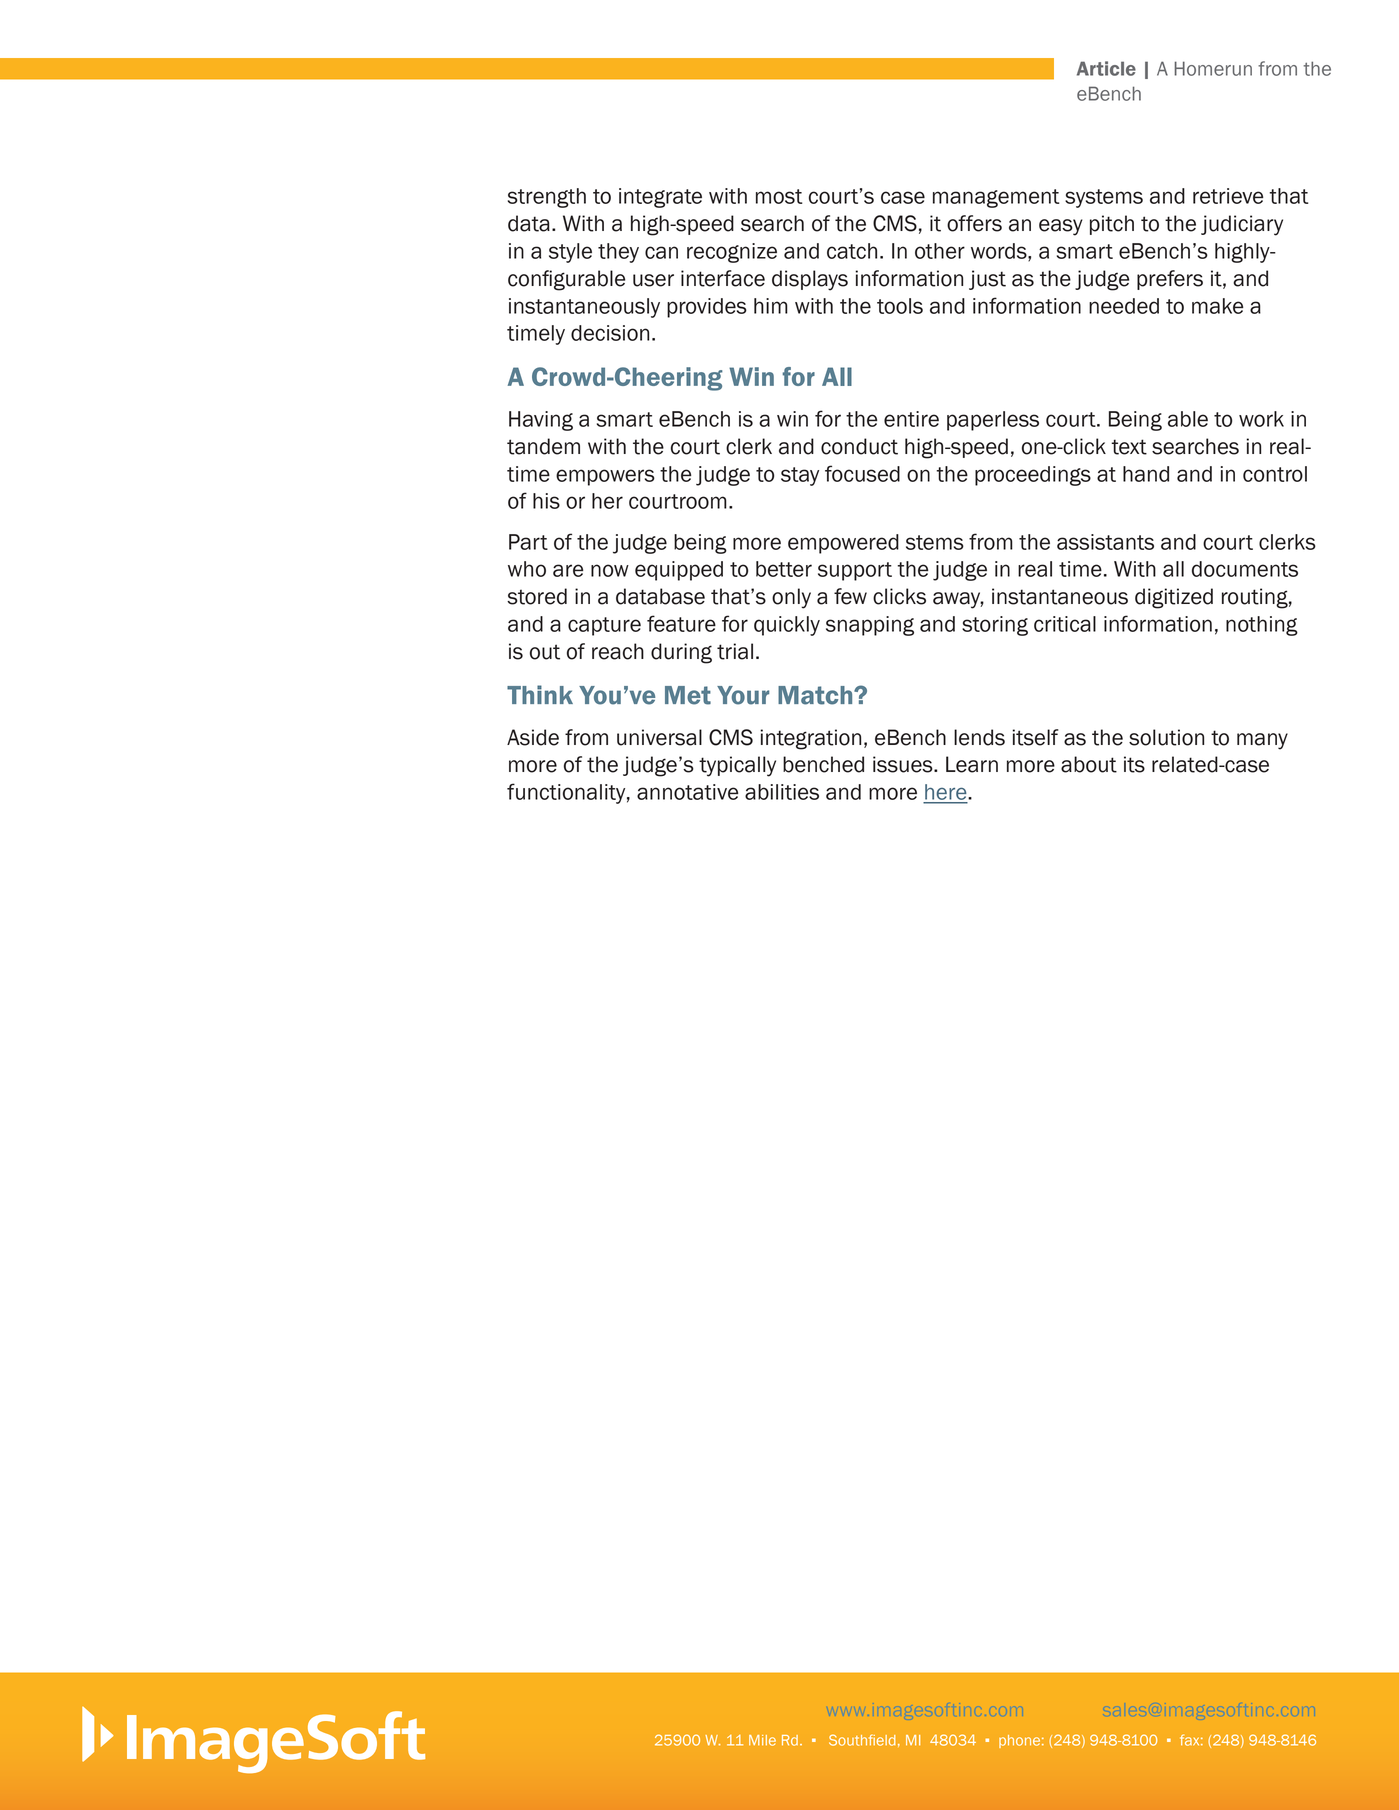 This page has width=1399, height=1810. What do you see at coordinates (762, 1740) in the page?
I see `Mile` at bounding box center [762, 1740].
